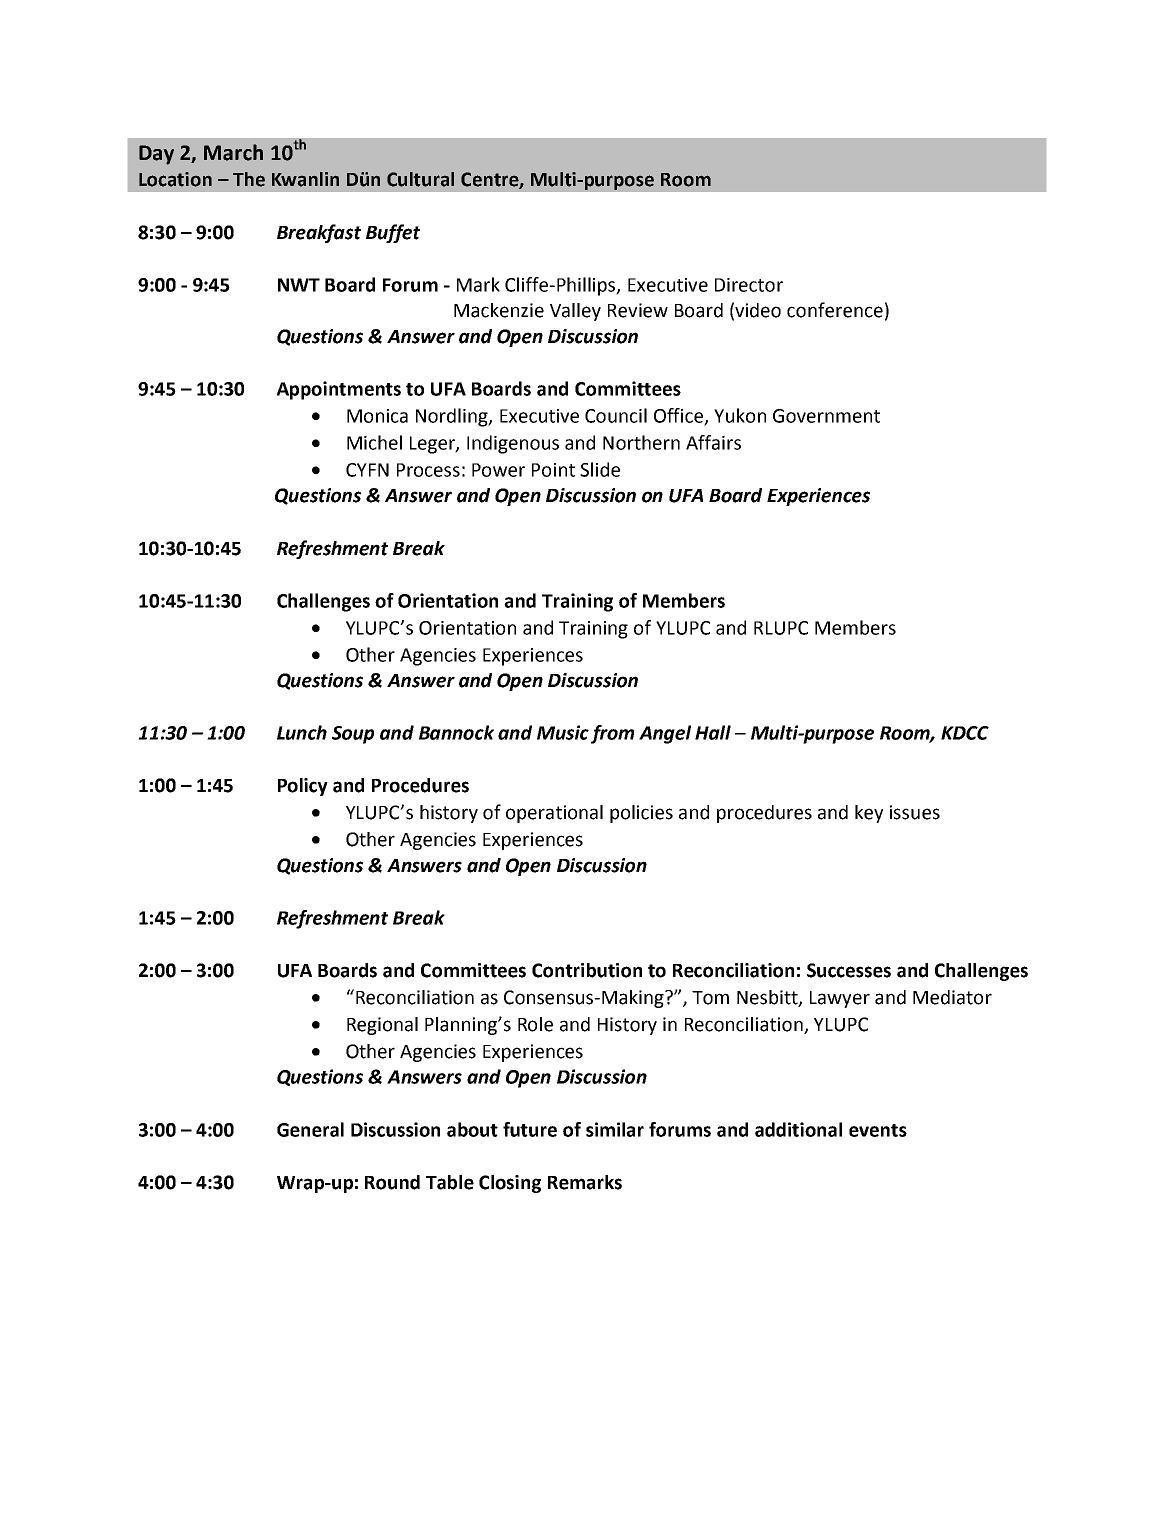 The image size is (1174, 1520). What do you see at coordinates (233, 152) in the image?
I see `March` at bounding box center [233, 152].
